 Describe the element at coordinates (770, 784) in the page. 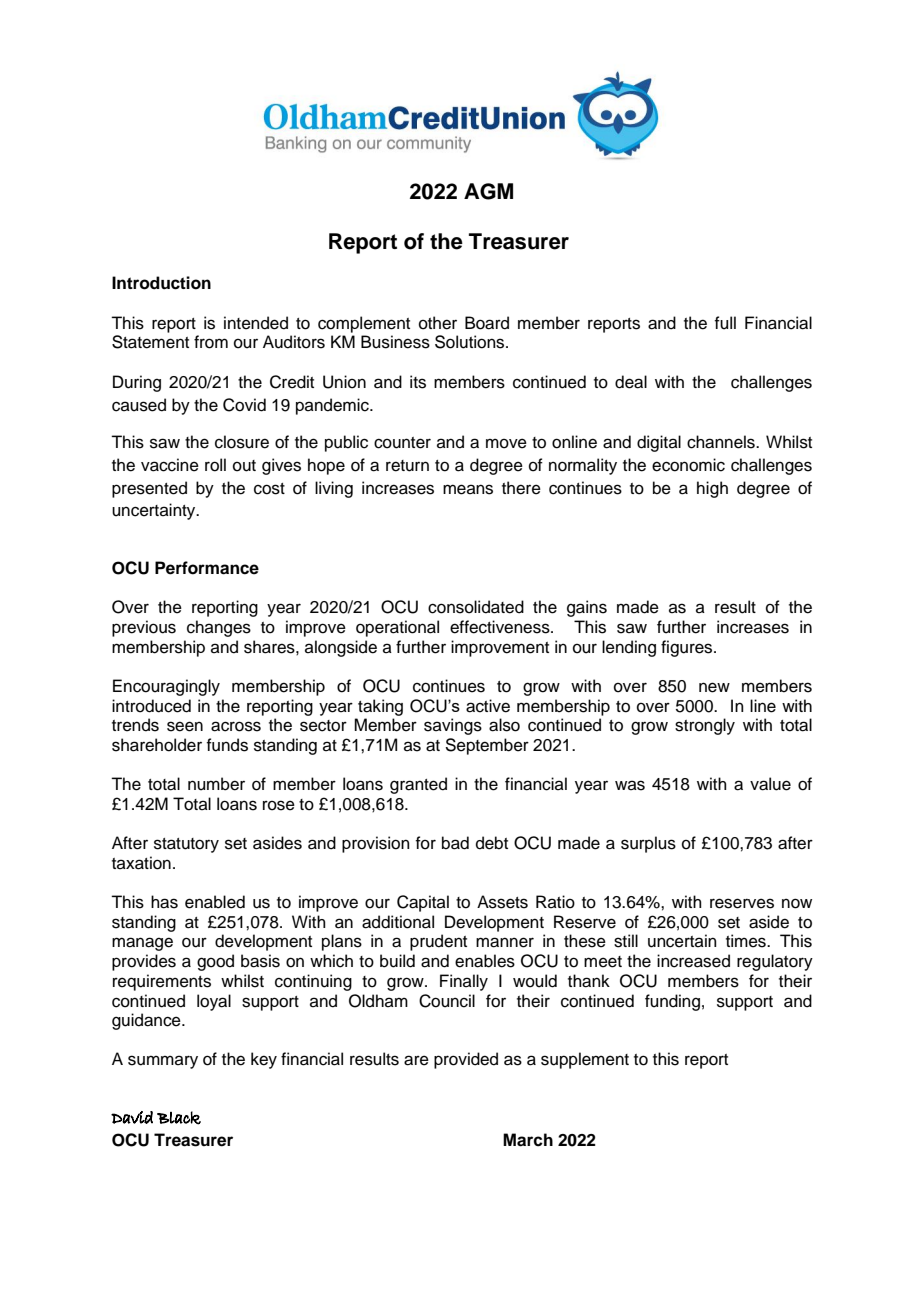

I see `value` at that location.
